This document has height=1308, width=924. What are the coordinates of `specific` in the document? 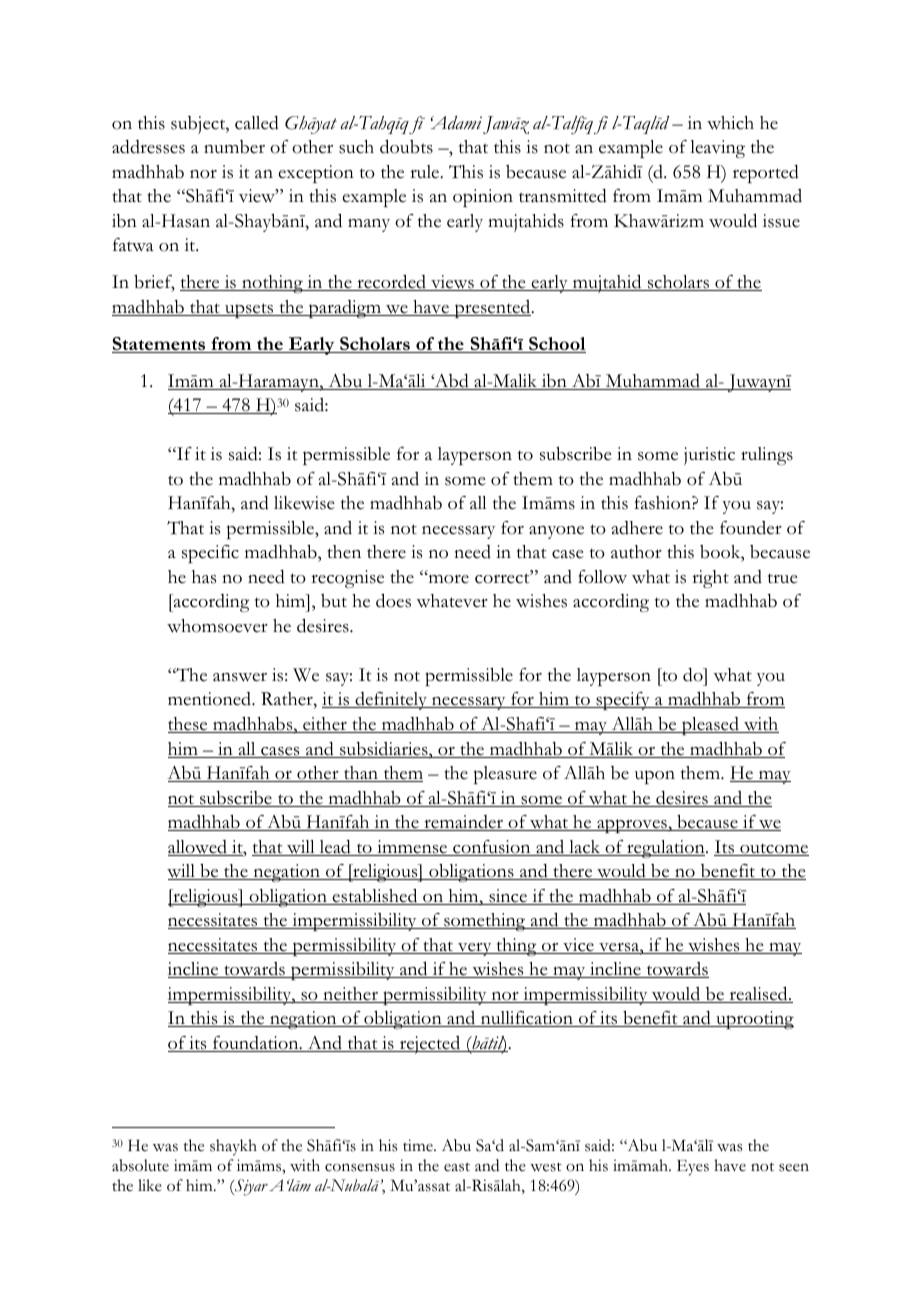 It's located at (210, 554).
